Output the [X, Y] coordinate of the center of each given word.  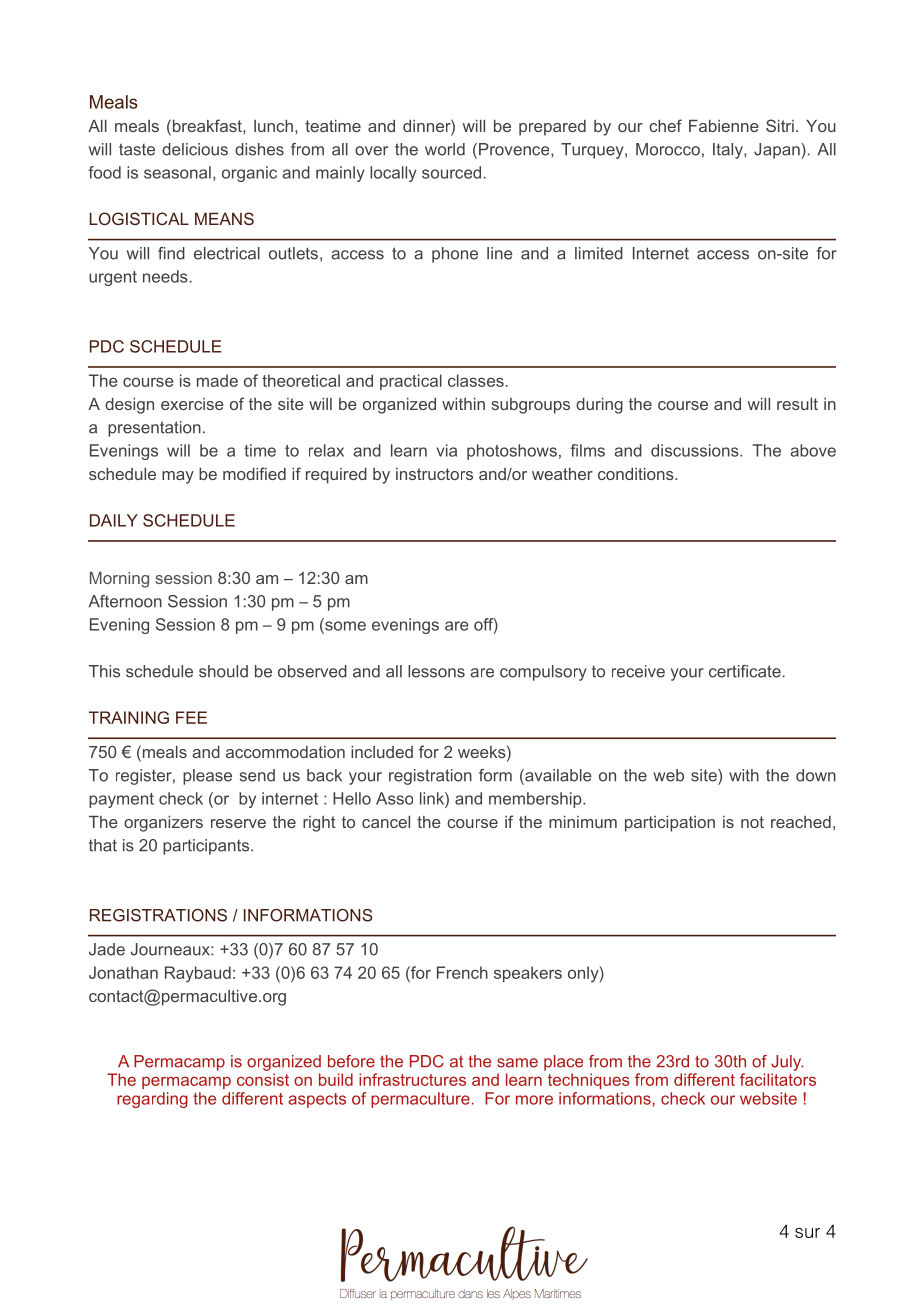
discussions [696, 450]
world [445, 149]
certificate [745, 671]
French [462, 972]
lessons [436, 671]
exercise [192, 404]
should [223, 671]
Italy [729, 151]
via [447, 450]
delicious [195, 149]
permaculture [420, 1100]
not [752, 822]
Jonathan [123, 972]
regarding [152, 1100]
